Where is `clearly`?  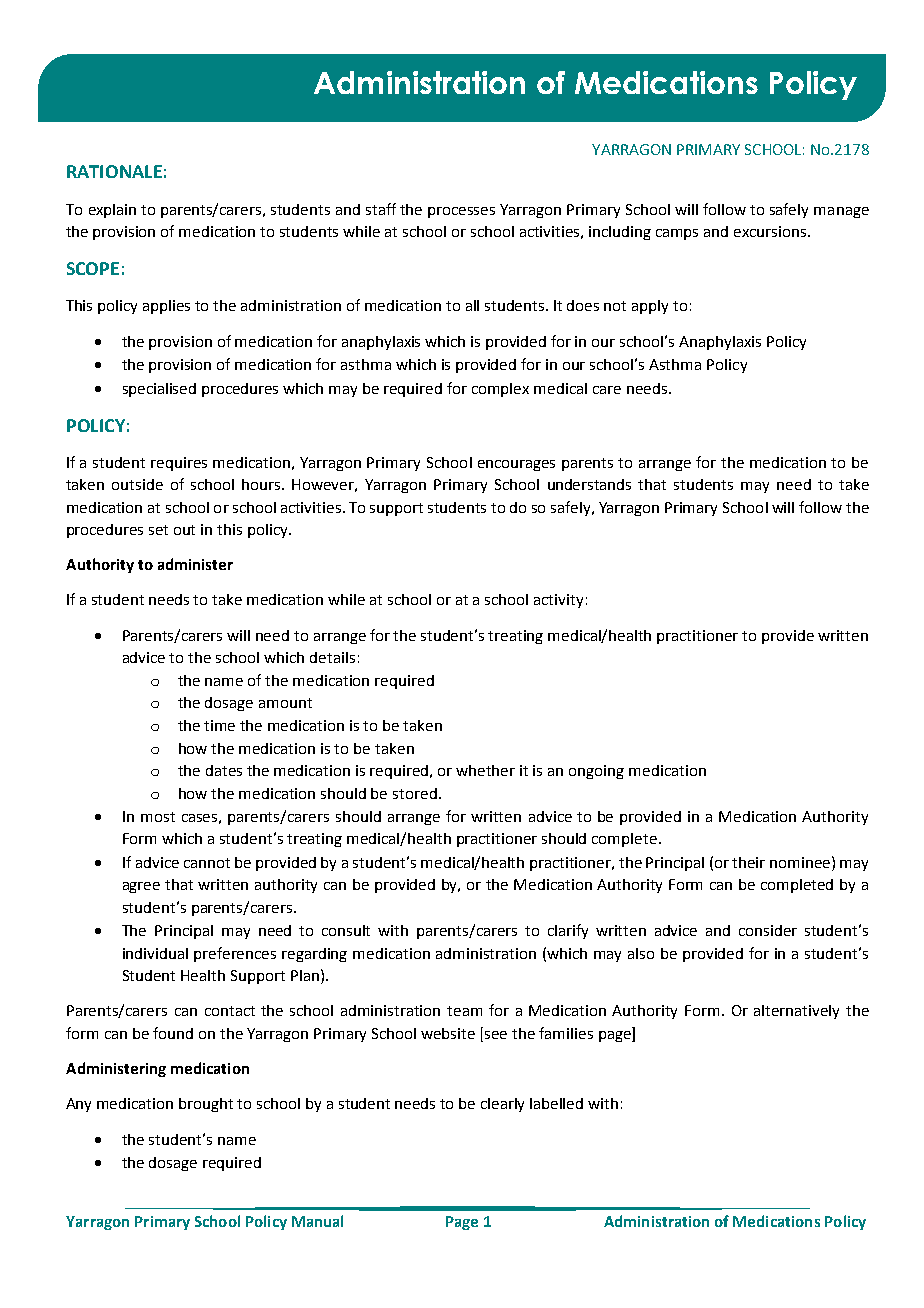 clearly is located at coordinates (502, 1105).
